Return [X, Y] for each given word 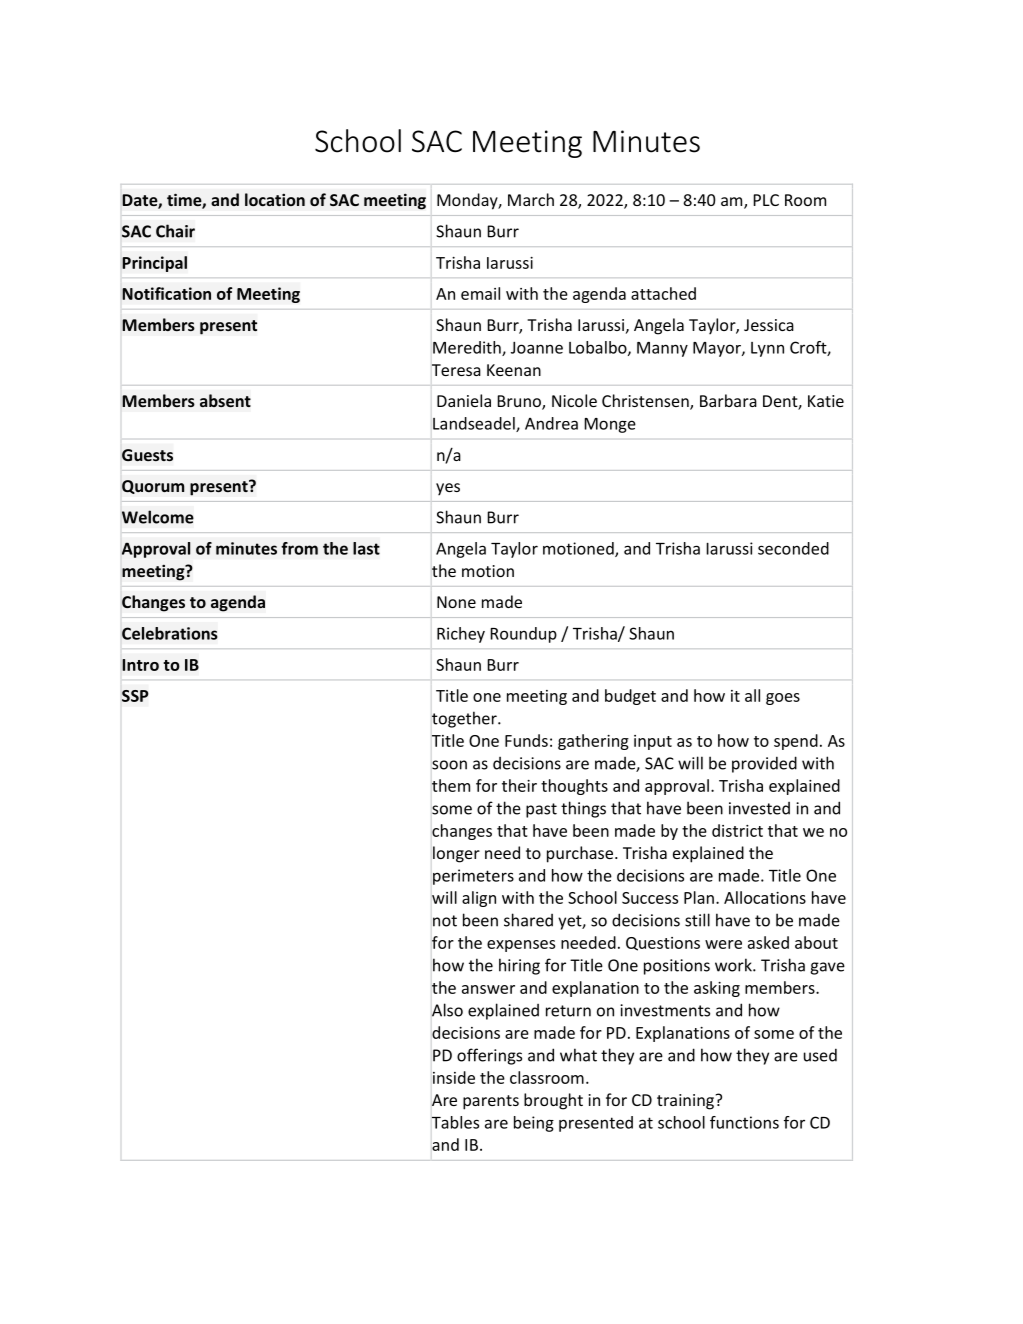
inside [454, 1077]
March [531, 199]
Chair [175, 231]
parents [491, 1102]
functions [744, 1122]
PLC [766, 200]
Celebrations [170, 633]
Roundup [523, 635]
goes [783, 699]
